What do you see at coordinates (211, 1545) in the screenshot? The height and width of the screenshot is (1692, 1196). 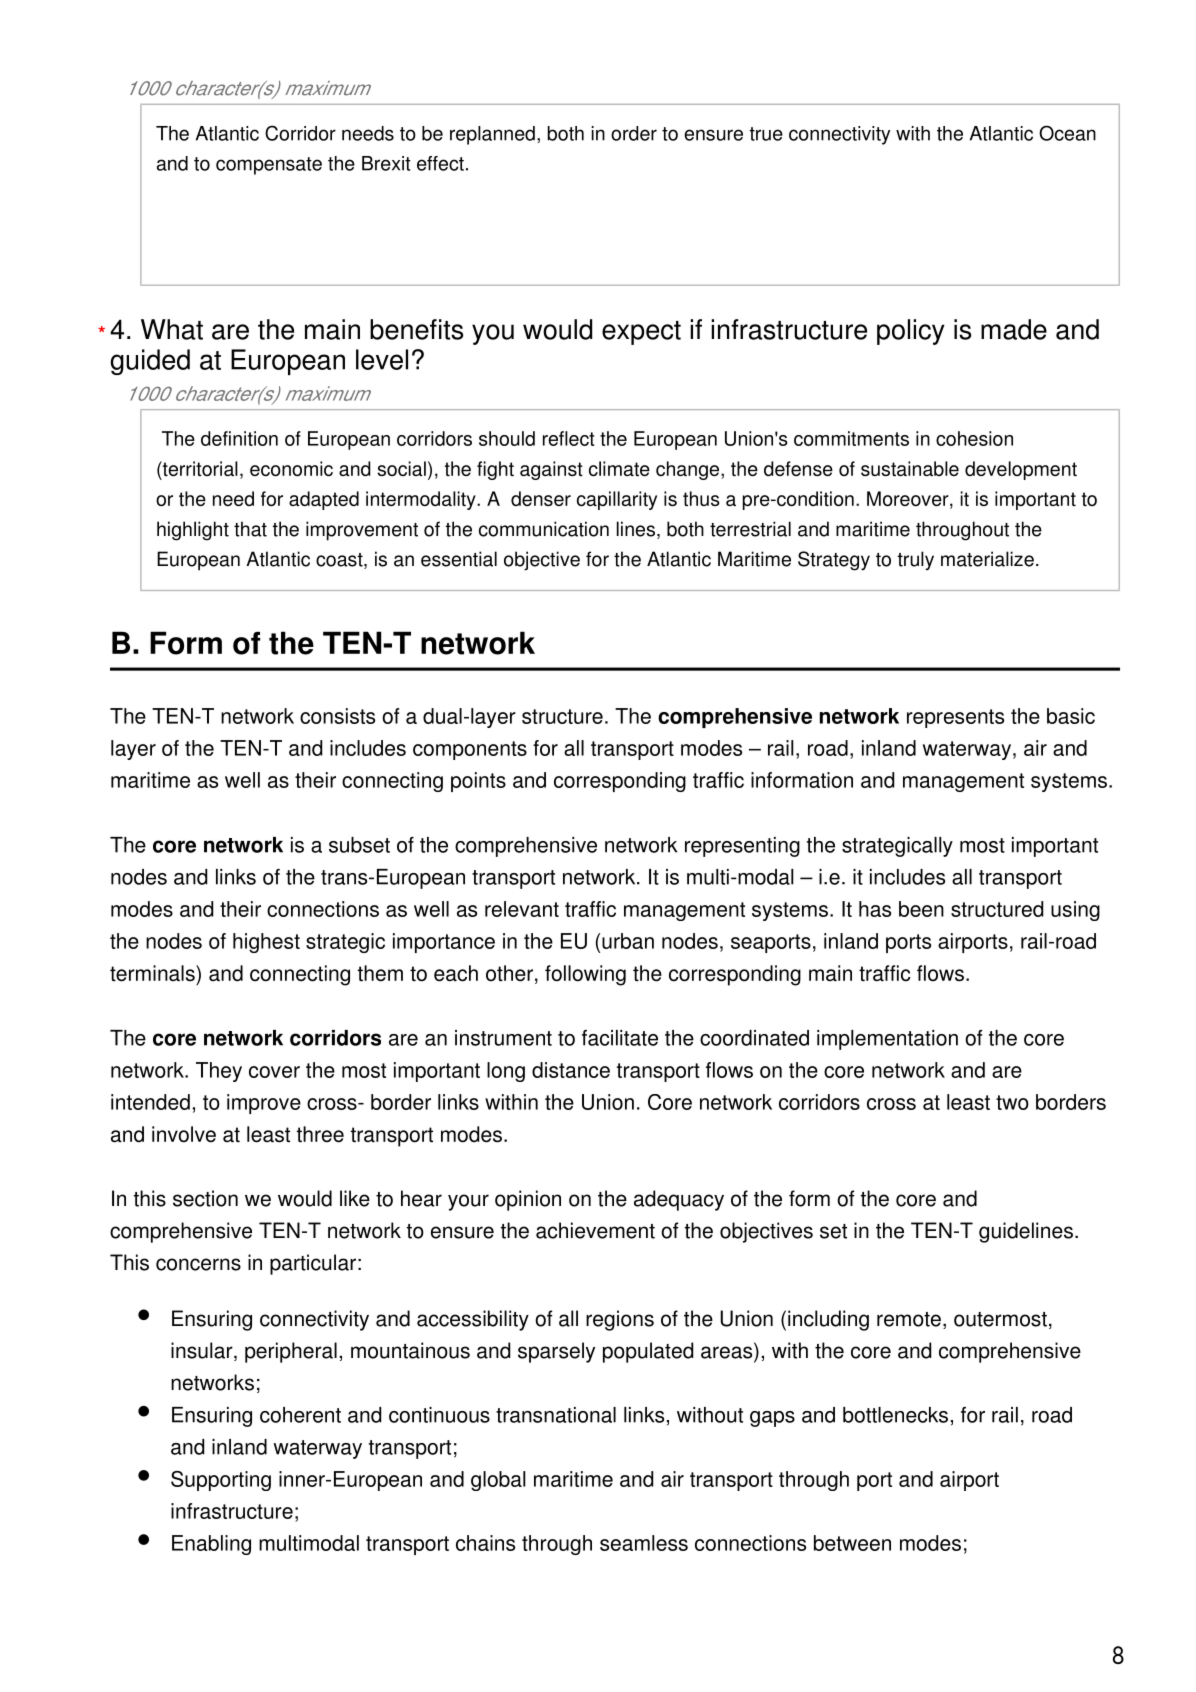 I see `Enabling` at bounding box center [211, 1545].
